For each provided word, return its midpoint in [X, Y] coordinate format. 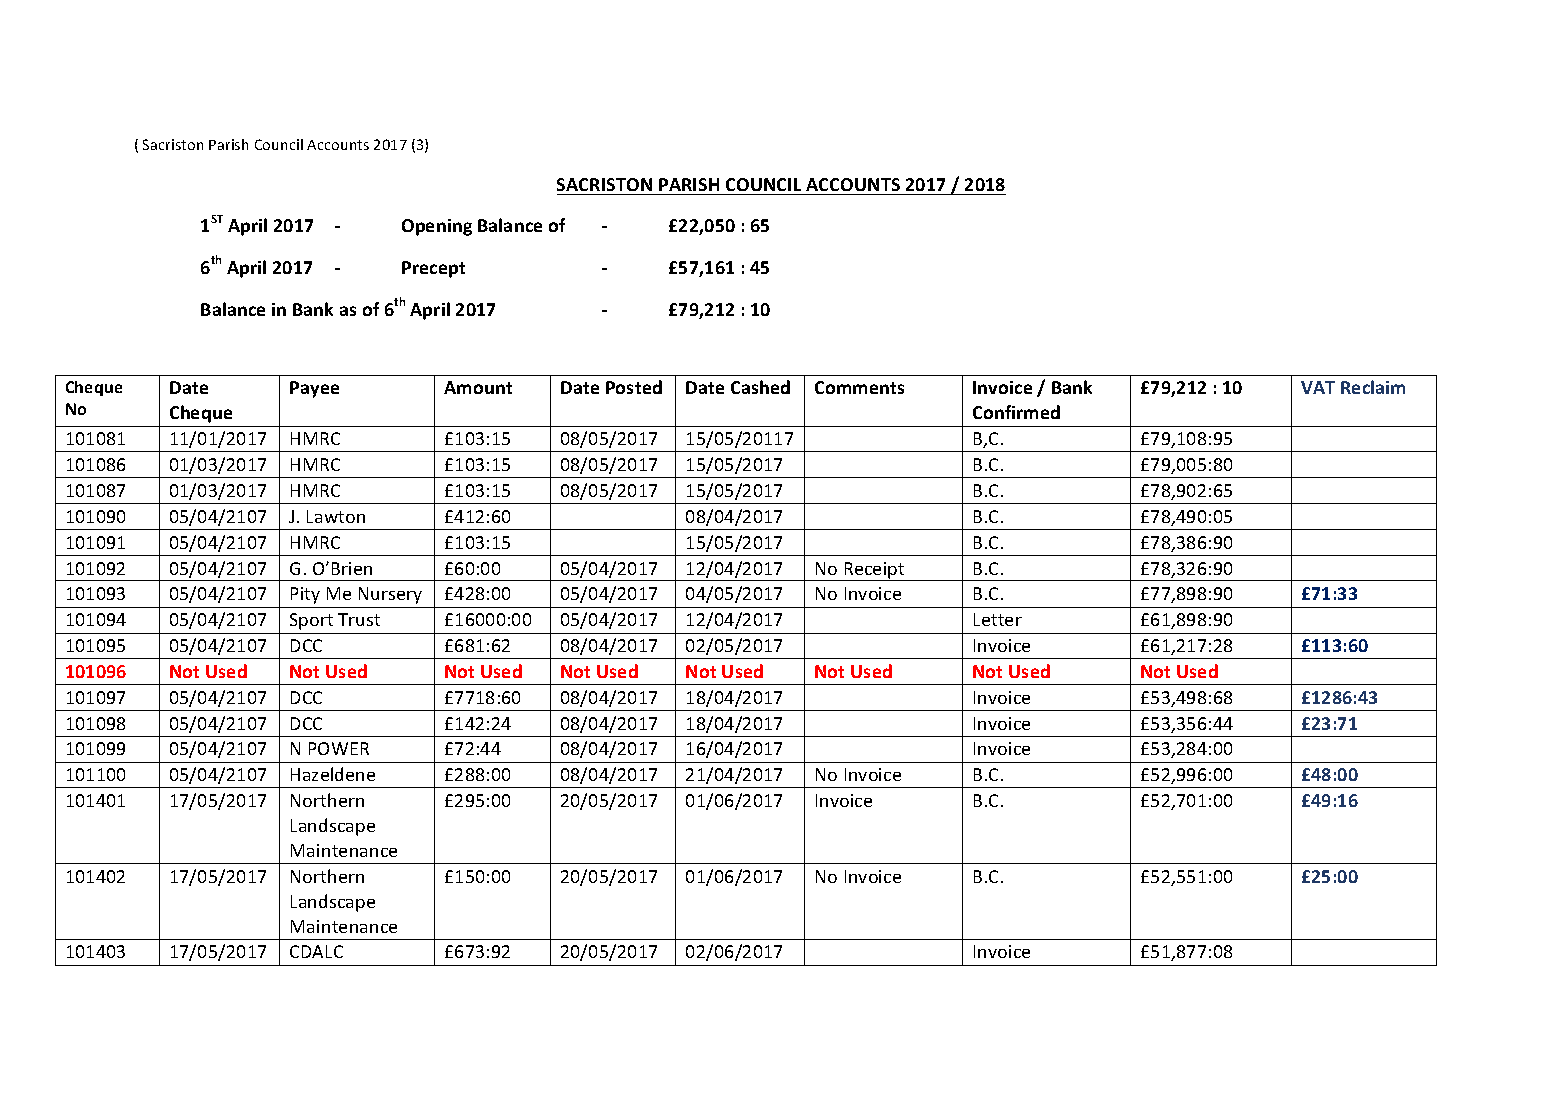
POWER [339, 748]
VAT [1318, 387]
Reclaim [1373, 387]
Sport [311, 621]
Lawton [336, 516]
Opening [437, 227]
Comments [859, 387]
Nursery [390, 595]
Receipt [874, 571]
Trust [359, 619]
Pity [305, 595]
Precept [433, 269]
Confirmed [1016, 412]
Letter [998, 619]
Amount [478, 387]
